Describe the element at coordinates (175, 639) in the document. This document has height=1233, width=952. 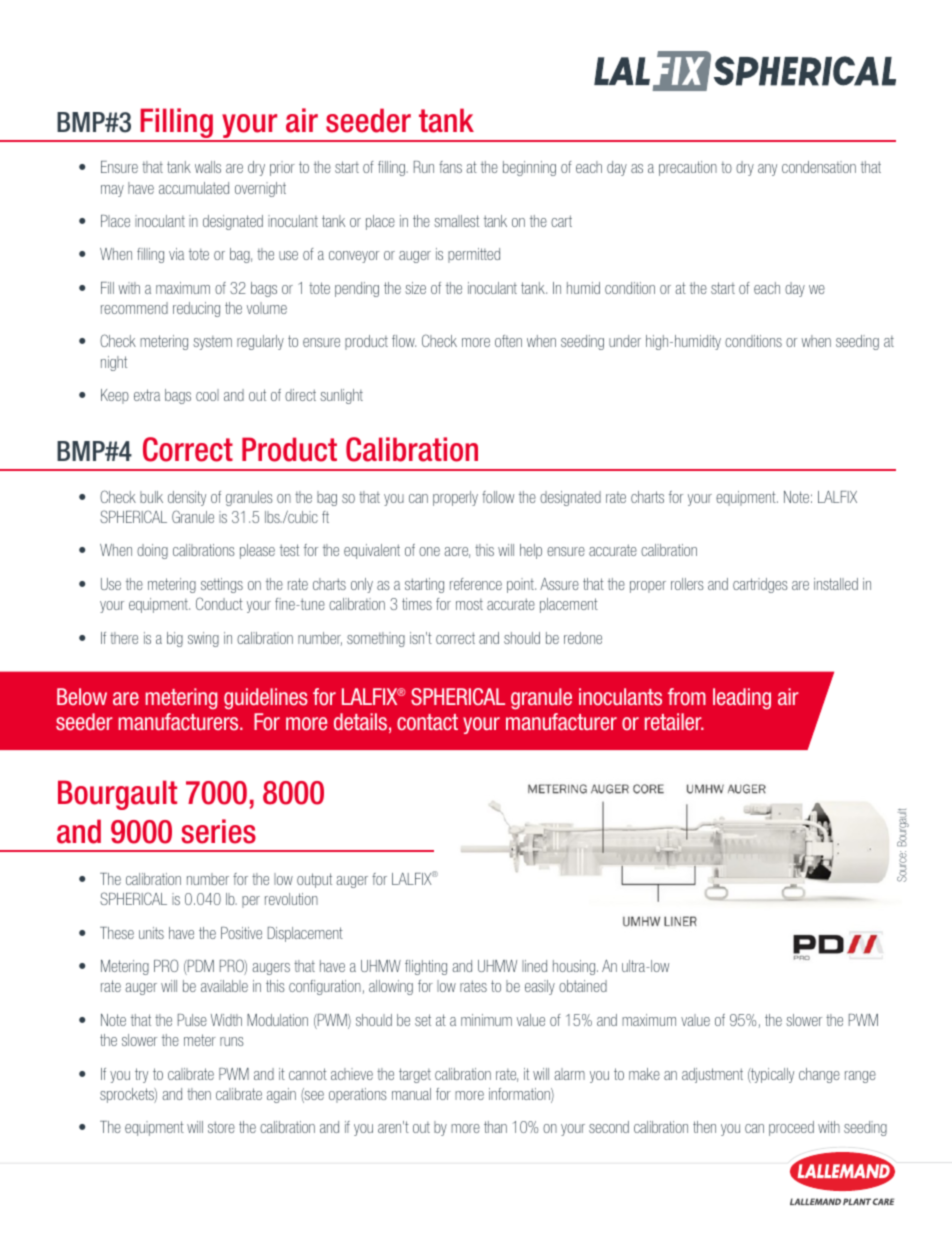
I see `big` at that location.
